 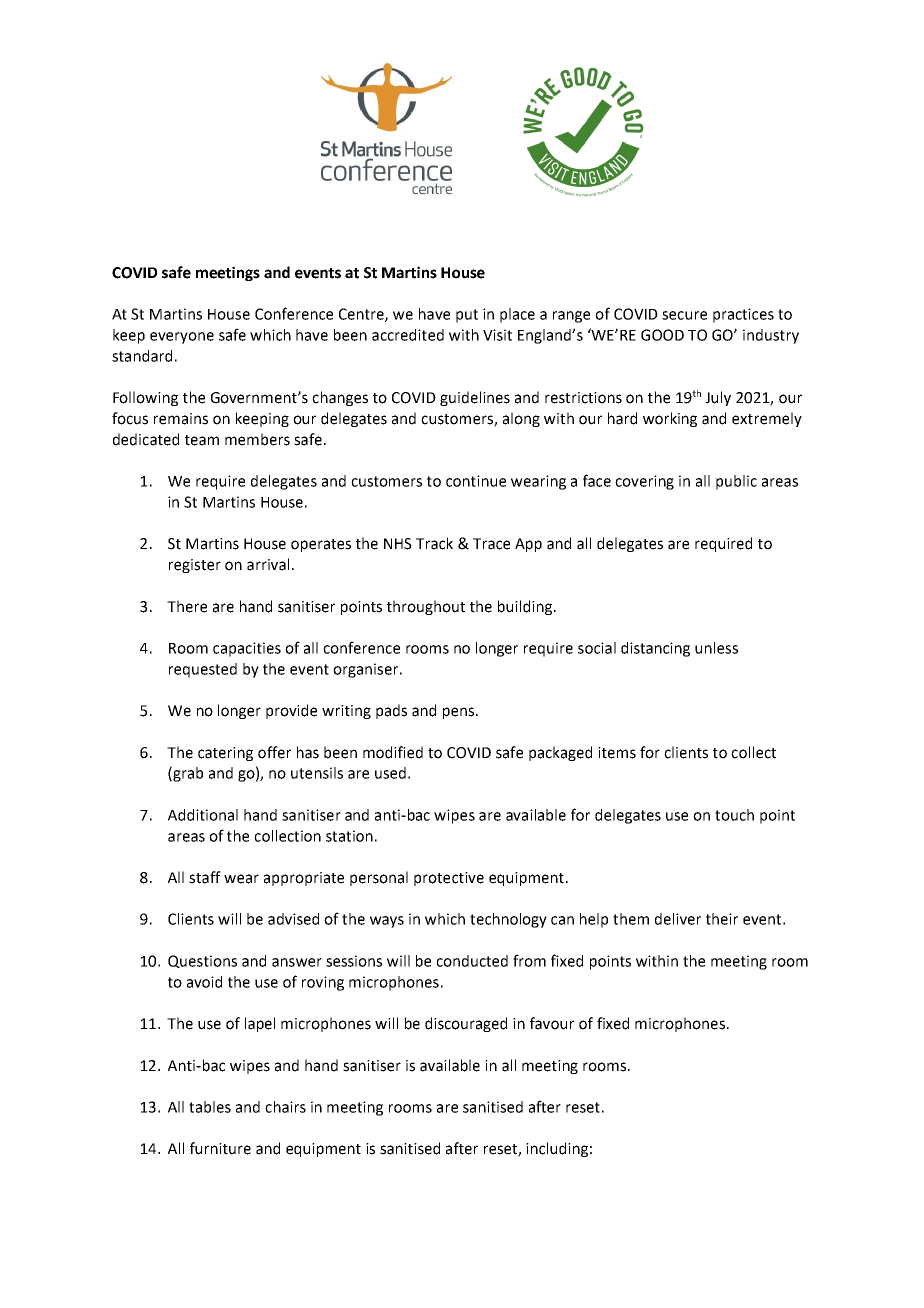 I want to click on everyone, so click(x=182, y=338).
